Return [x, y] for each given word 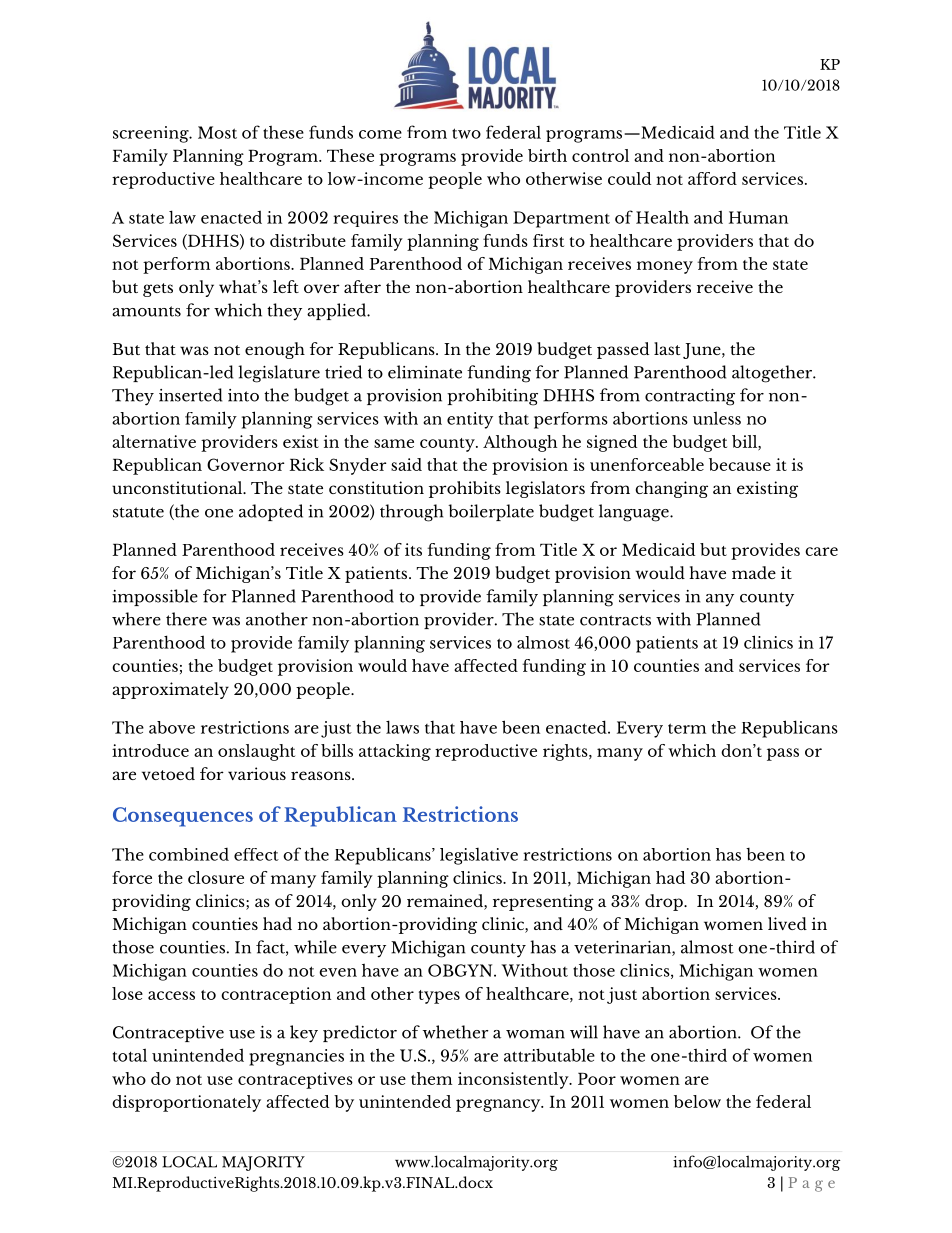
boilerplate [491, 512]
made [754, 572]
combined [189, 854]
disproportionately [186, 1103]
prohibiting [492, 397]
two [466, 133]
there [186, 619]
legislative [479, 856]
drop [665, 902]
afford [712, 178]
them [431, 1078]
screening [152, 134]
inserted [190, 395]
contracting [690, 397]
